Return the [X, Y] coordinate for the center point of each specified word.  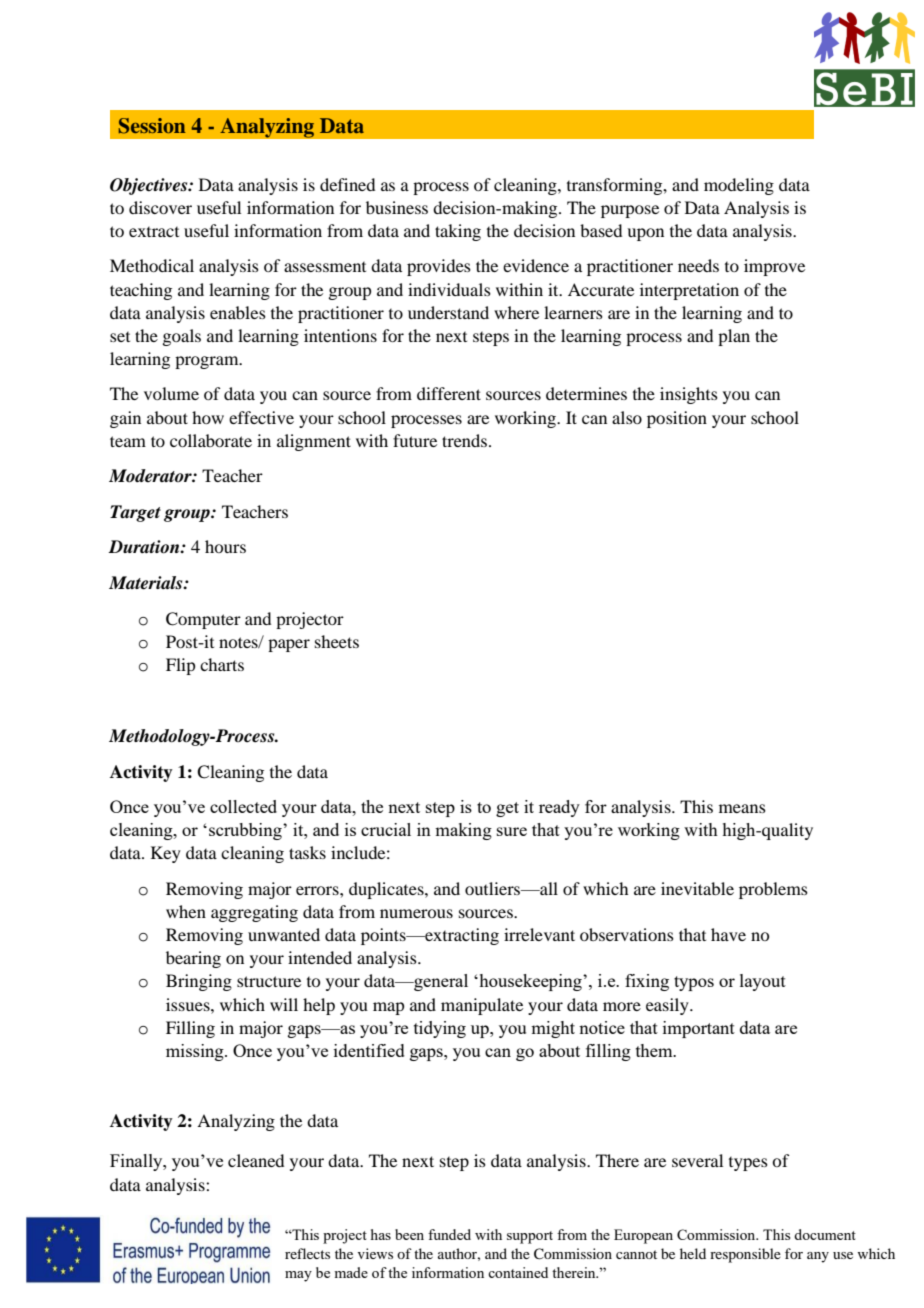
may [298, 1276]
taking [458, 232]
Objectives [150, 186]
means [742, 808]
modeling [739, 186]
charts [222, 664]
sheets [337, 641]
